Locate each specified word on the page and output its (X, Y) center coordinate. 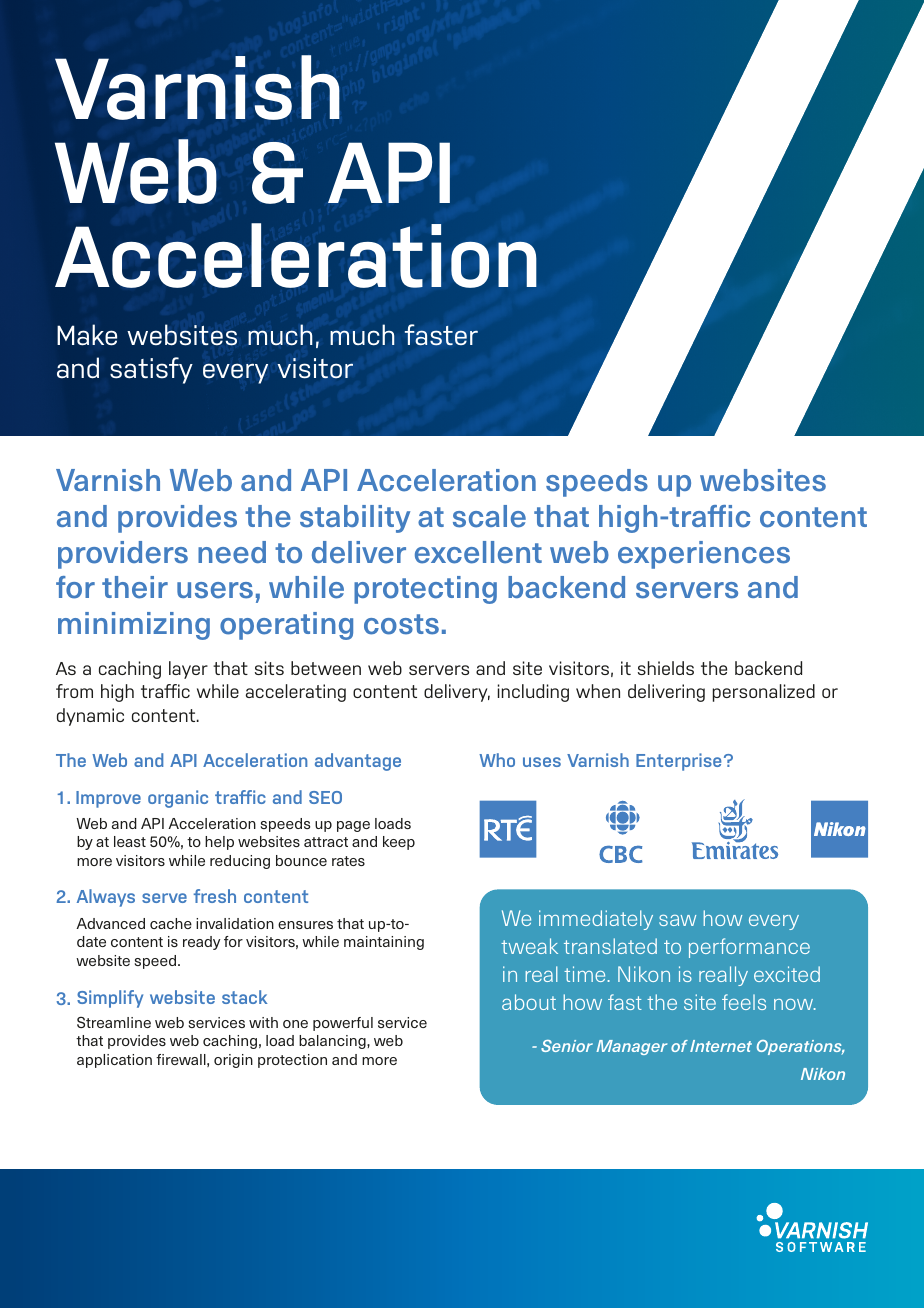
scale (489, 516)
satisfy (151, 370)
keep (399, 843)
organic (178, 799)
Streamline (114, 1022)
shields (666, 668)
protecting (425, 590)
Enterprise (678, 762)
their (135, 587)
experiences (704, 555)
